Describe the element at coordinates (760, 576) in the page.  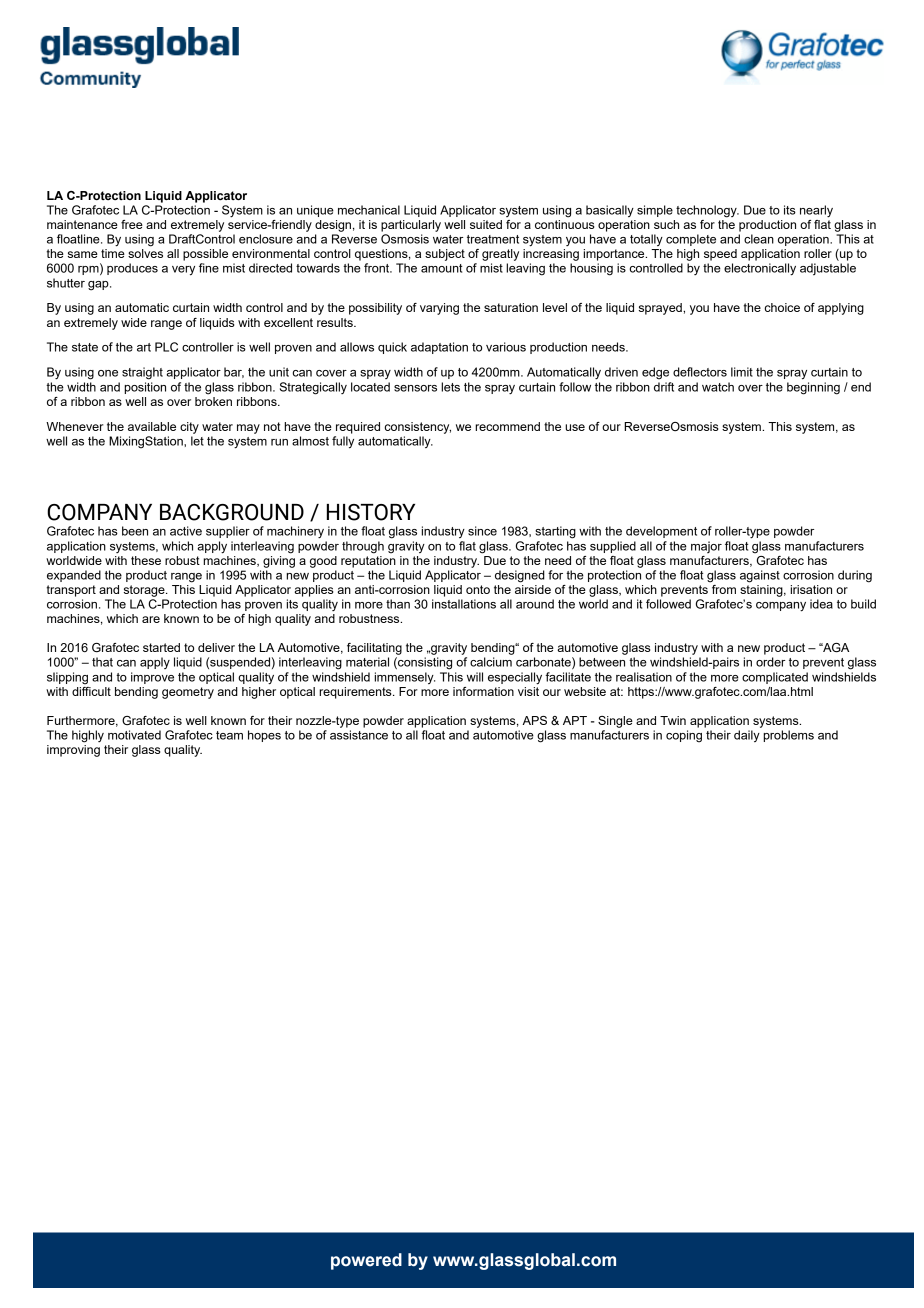
I see `against` at that location.
